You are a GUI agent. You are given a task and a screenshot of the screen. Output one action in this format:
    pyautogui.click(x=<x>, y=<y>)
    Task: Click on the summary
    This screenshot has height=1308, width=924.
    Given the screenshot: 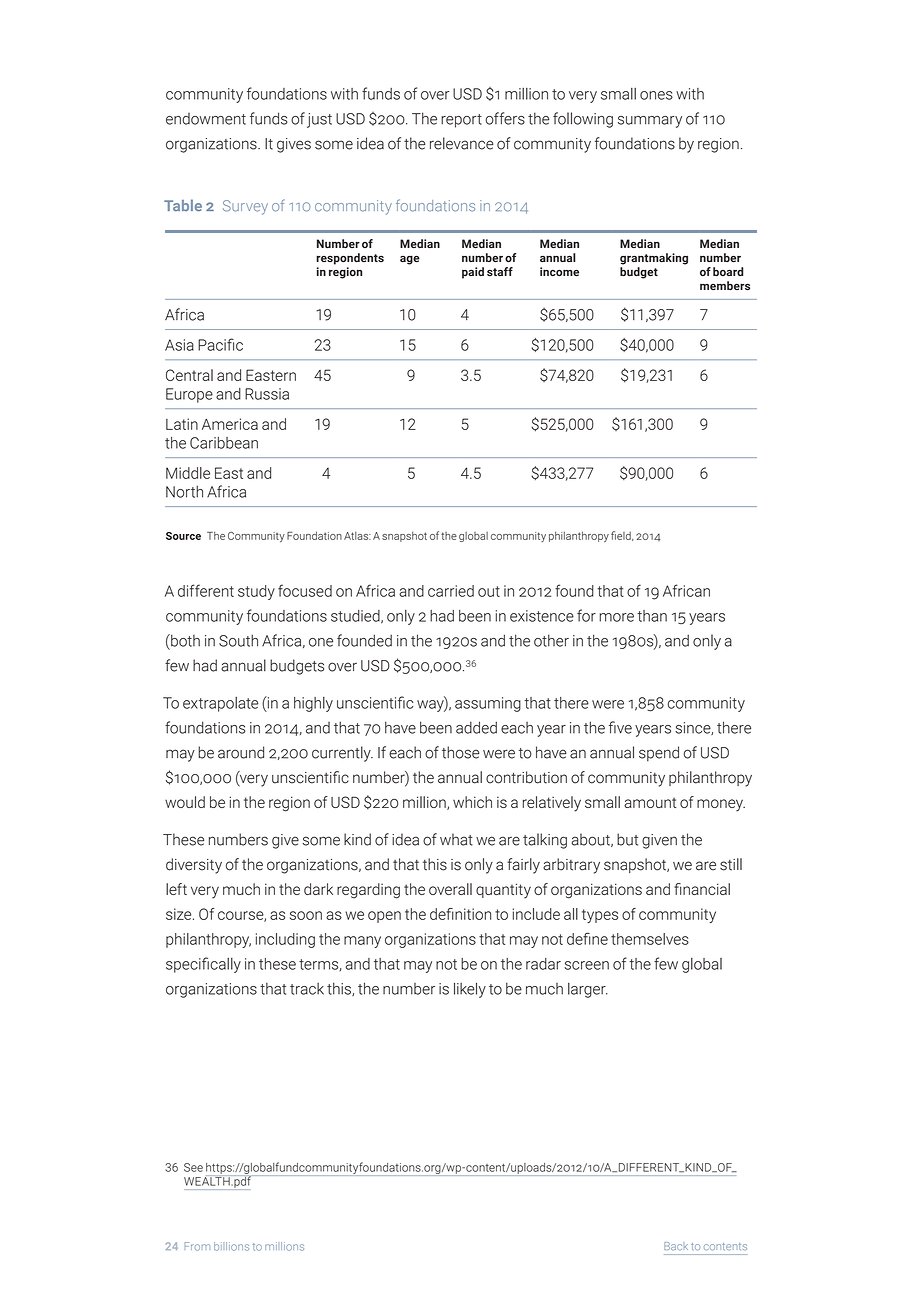 What is the action you would take?
    pyautogui.click(x=650, y=122)
